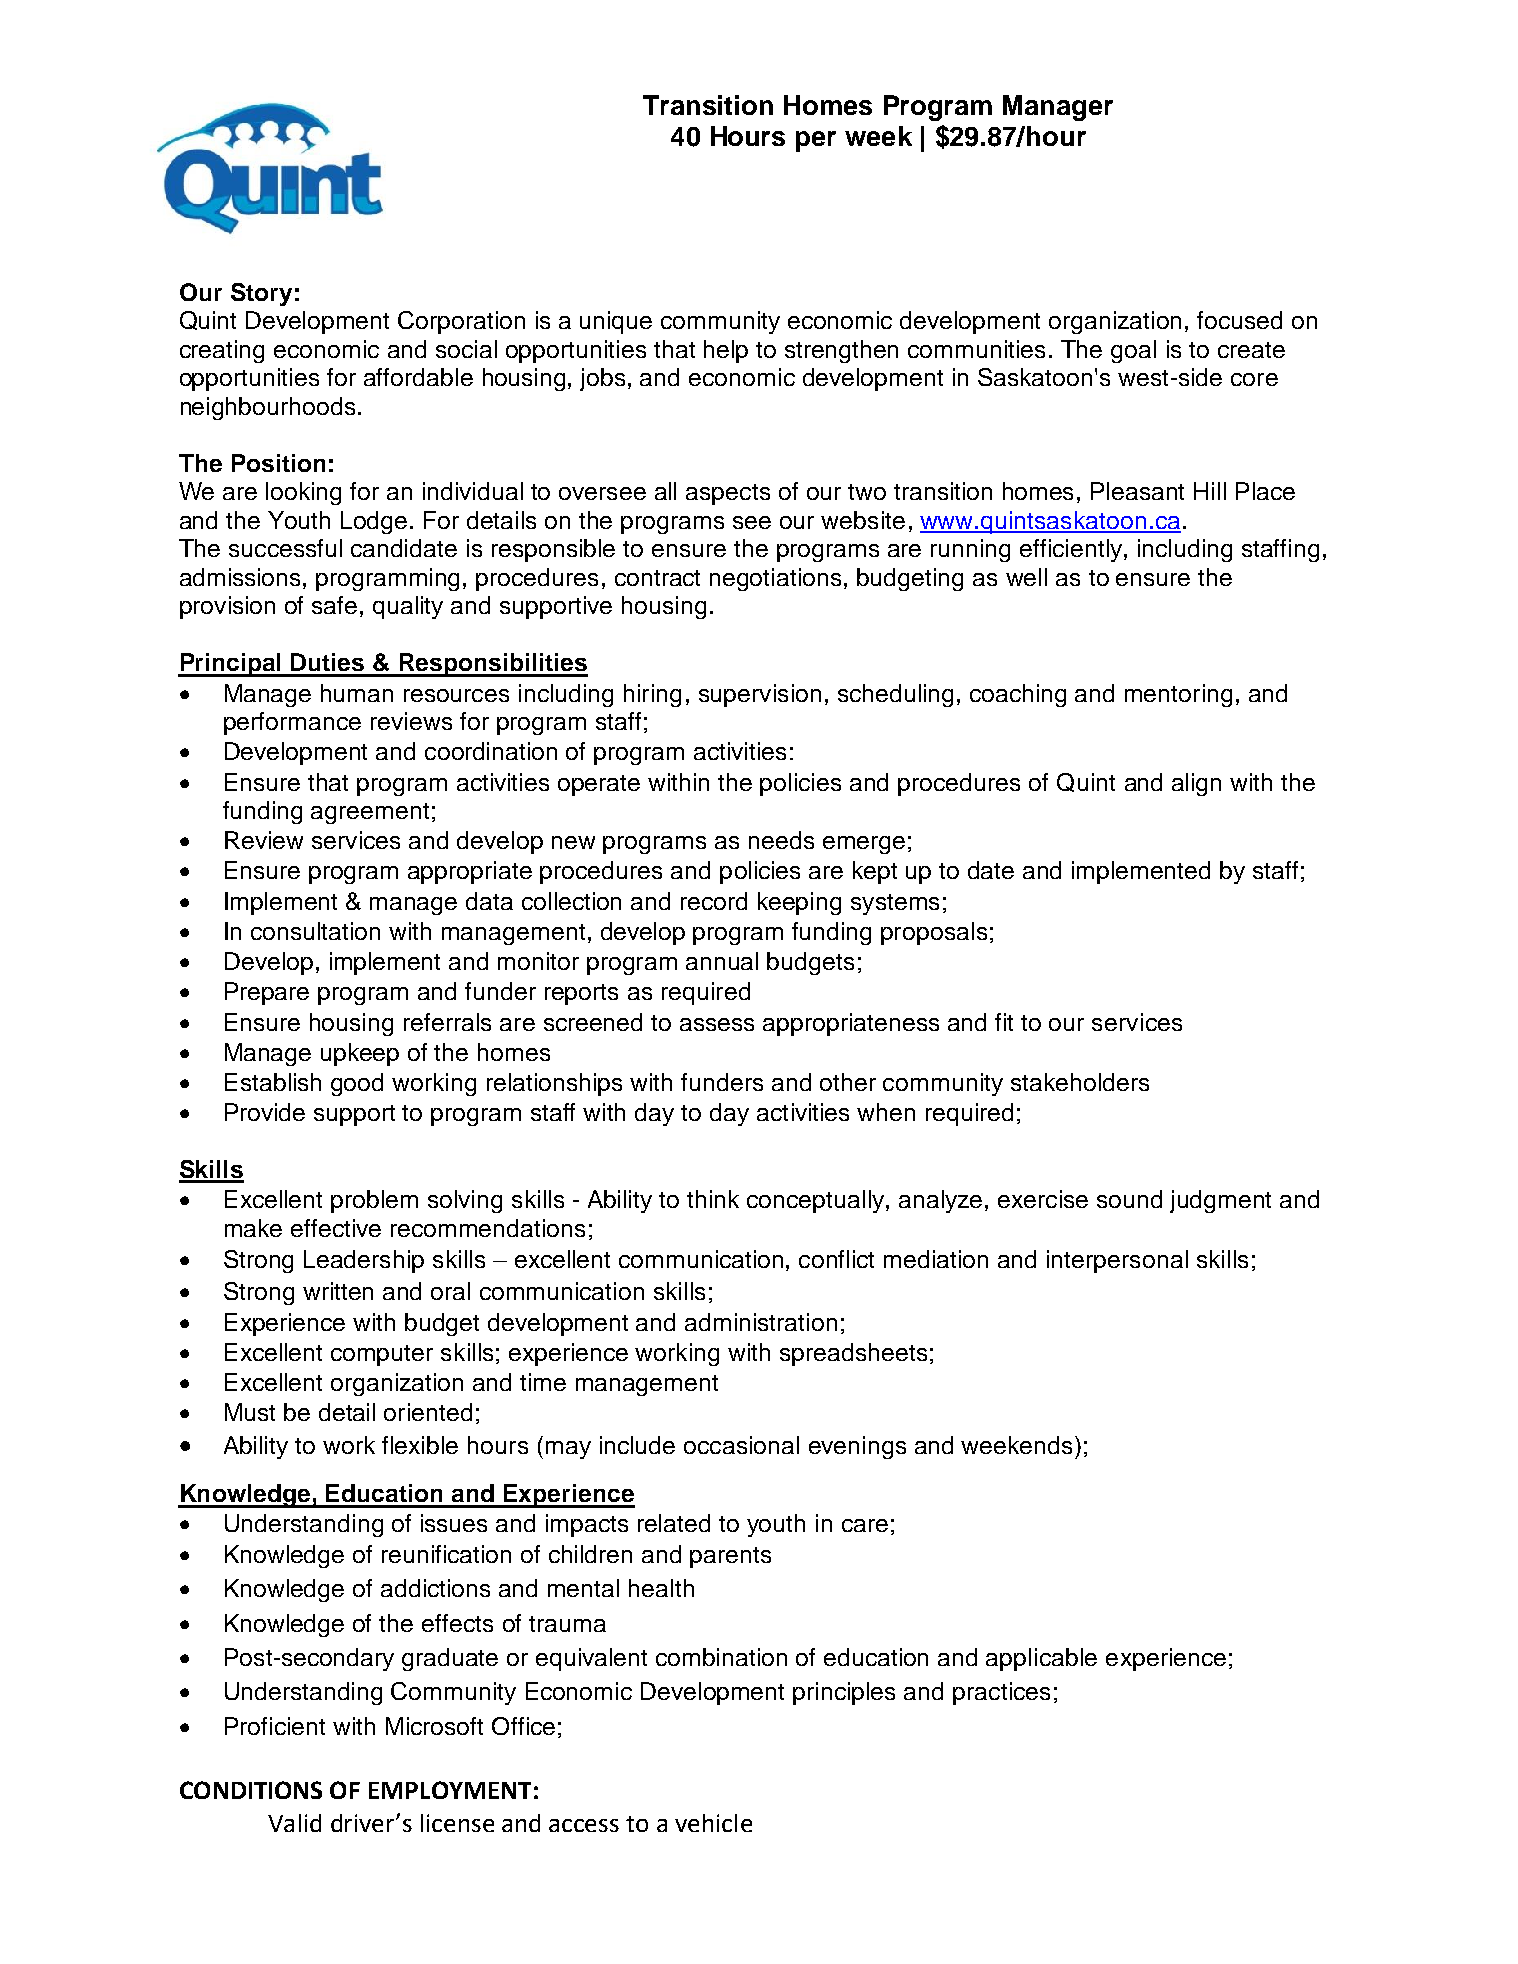 This screenshot has height=1964, width=1518. What do you see at coordinates (294, 1823) in the screenshot?
I see `Valid` at bounding box center [294, 1823].
